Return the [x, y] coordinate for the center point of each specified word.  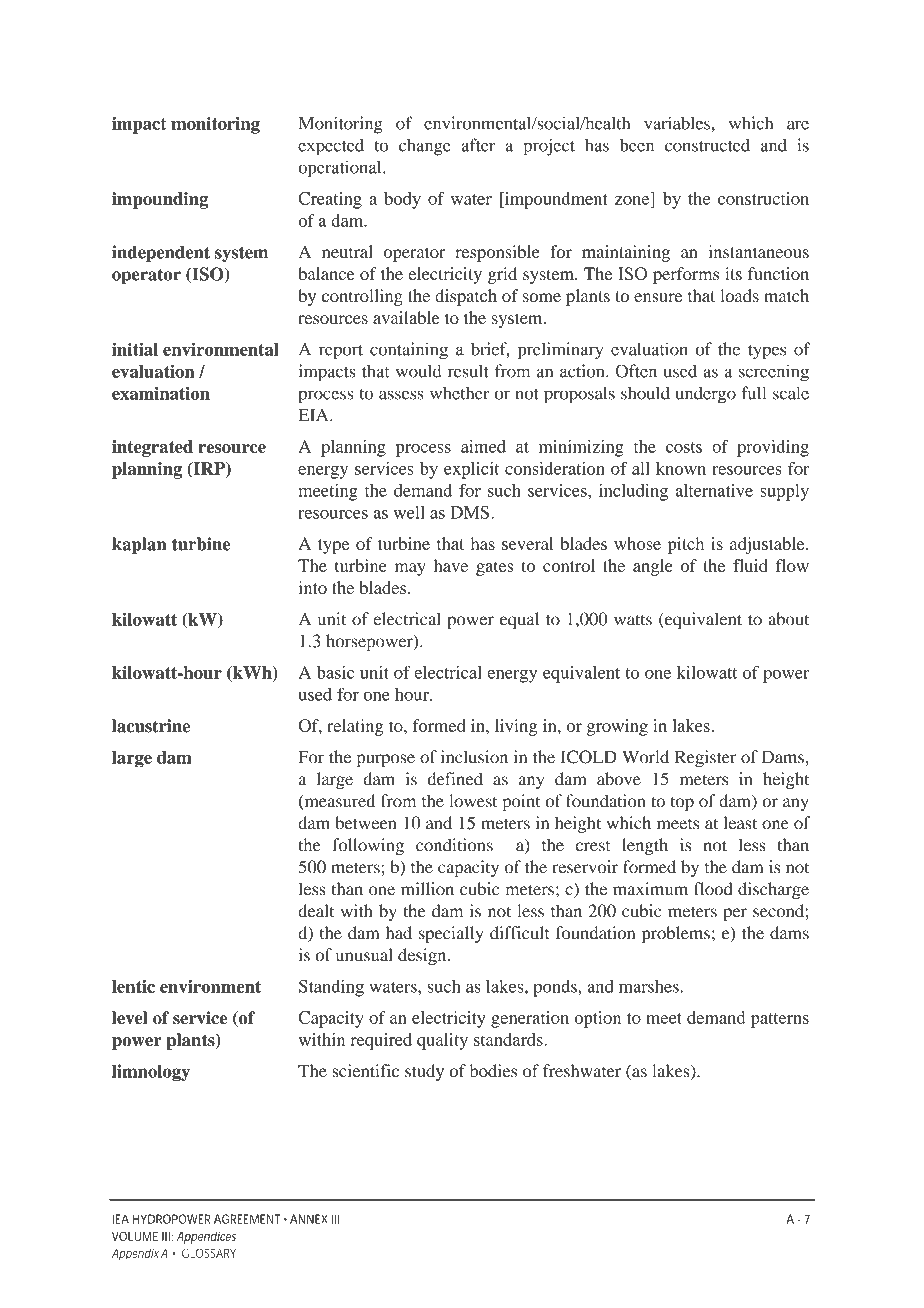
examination [161, 393]
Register [705, 758]
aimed [483, 446]
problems [676, 934]
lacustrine [151, 726]
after [478, 145]
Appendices [206, 1237]
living [516, 727]
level [130, 1018]
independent [161, 253]
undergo [706, 395]
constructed [707, 145]
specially [451, 934]
